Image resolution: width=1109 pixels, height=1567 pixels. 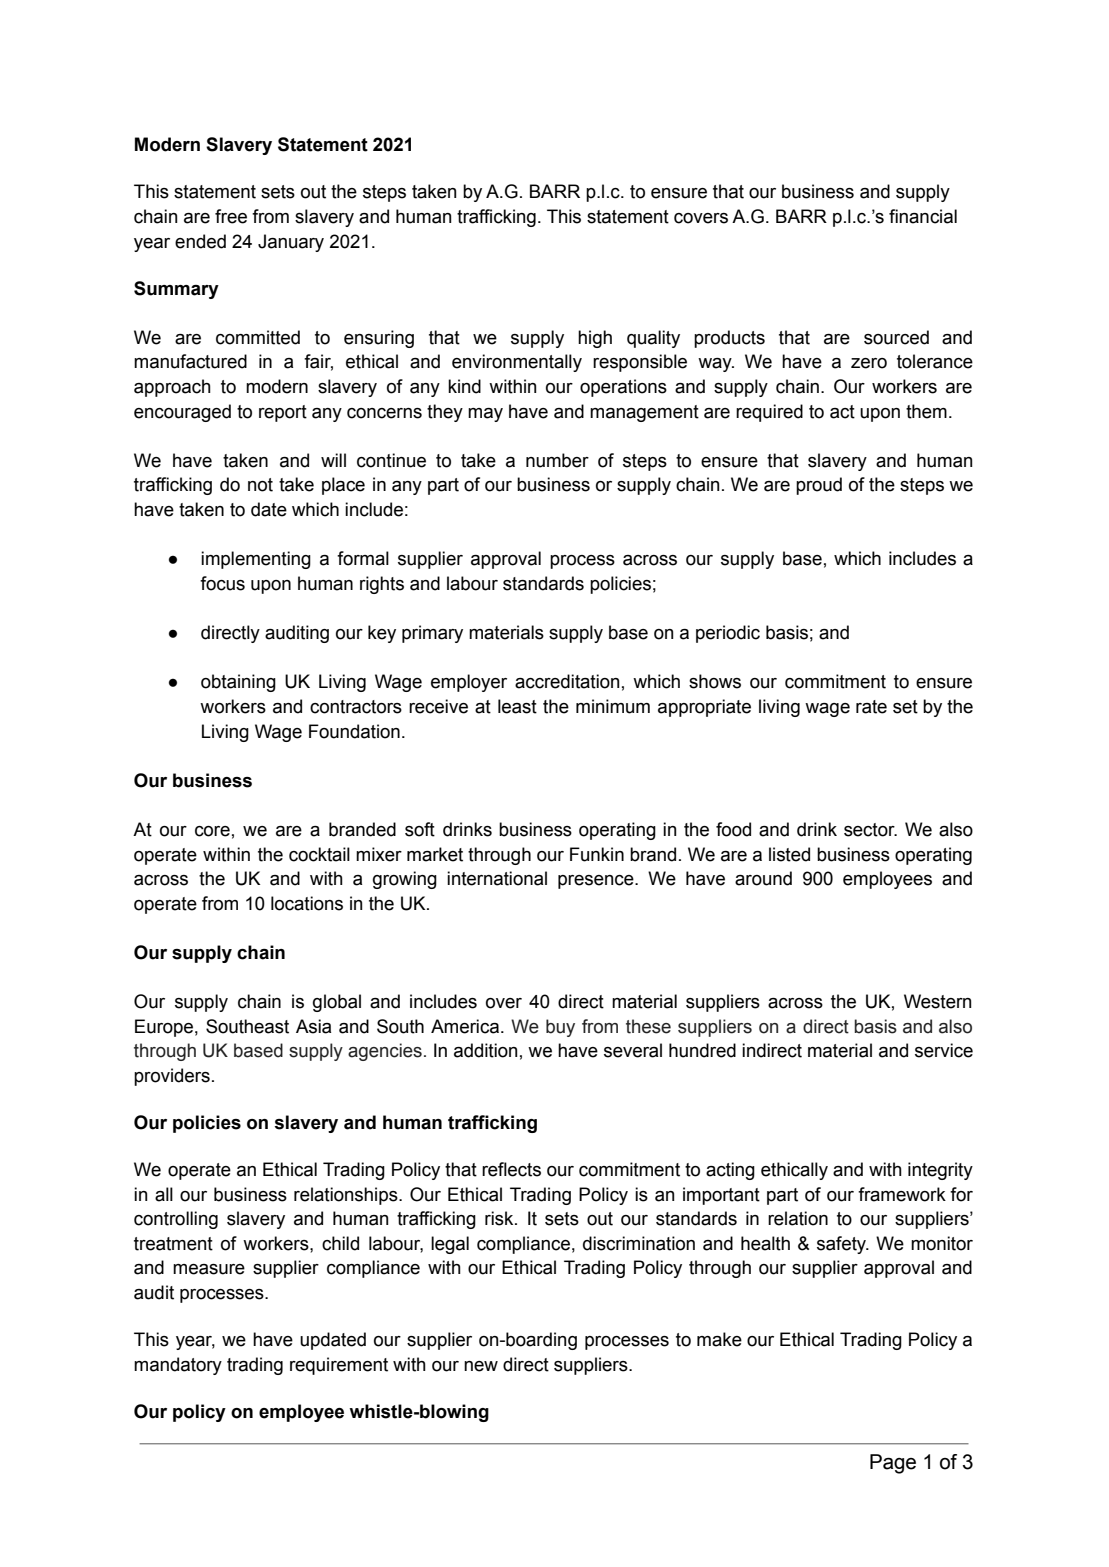 I want to click on framework, so click(x=902, y=1194).
